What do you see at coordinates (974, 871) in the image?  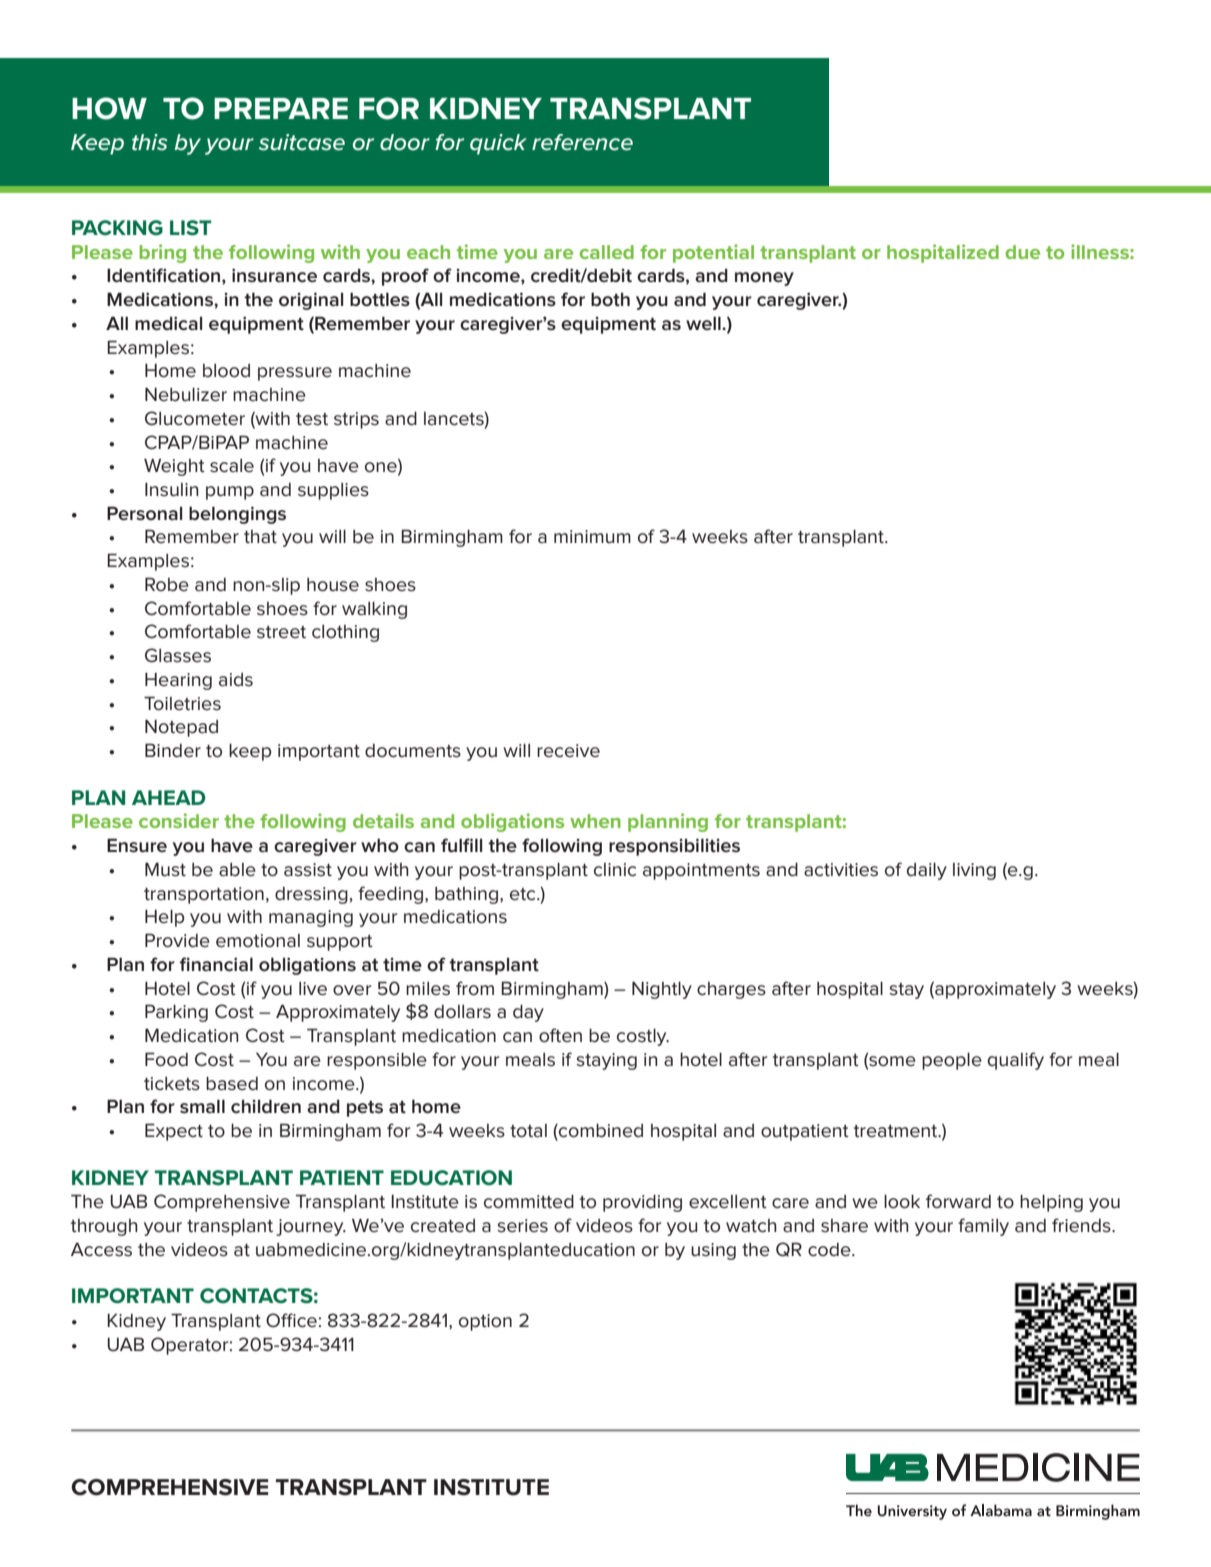 I see `living` at bounding box center [974, 871].
